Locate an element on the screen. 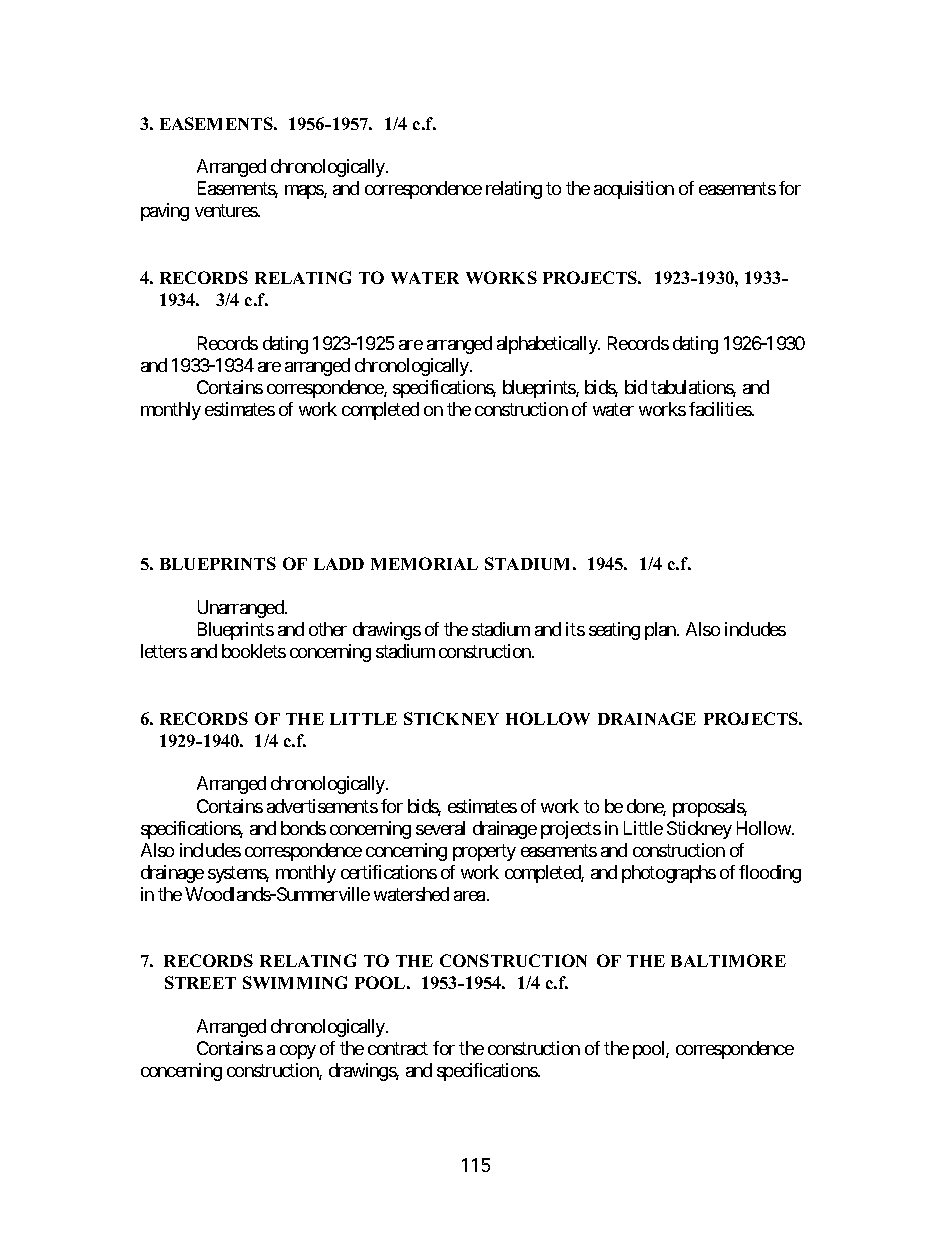  photographs is located at coordinates (669, 874).
